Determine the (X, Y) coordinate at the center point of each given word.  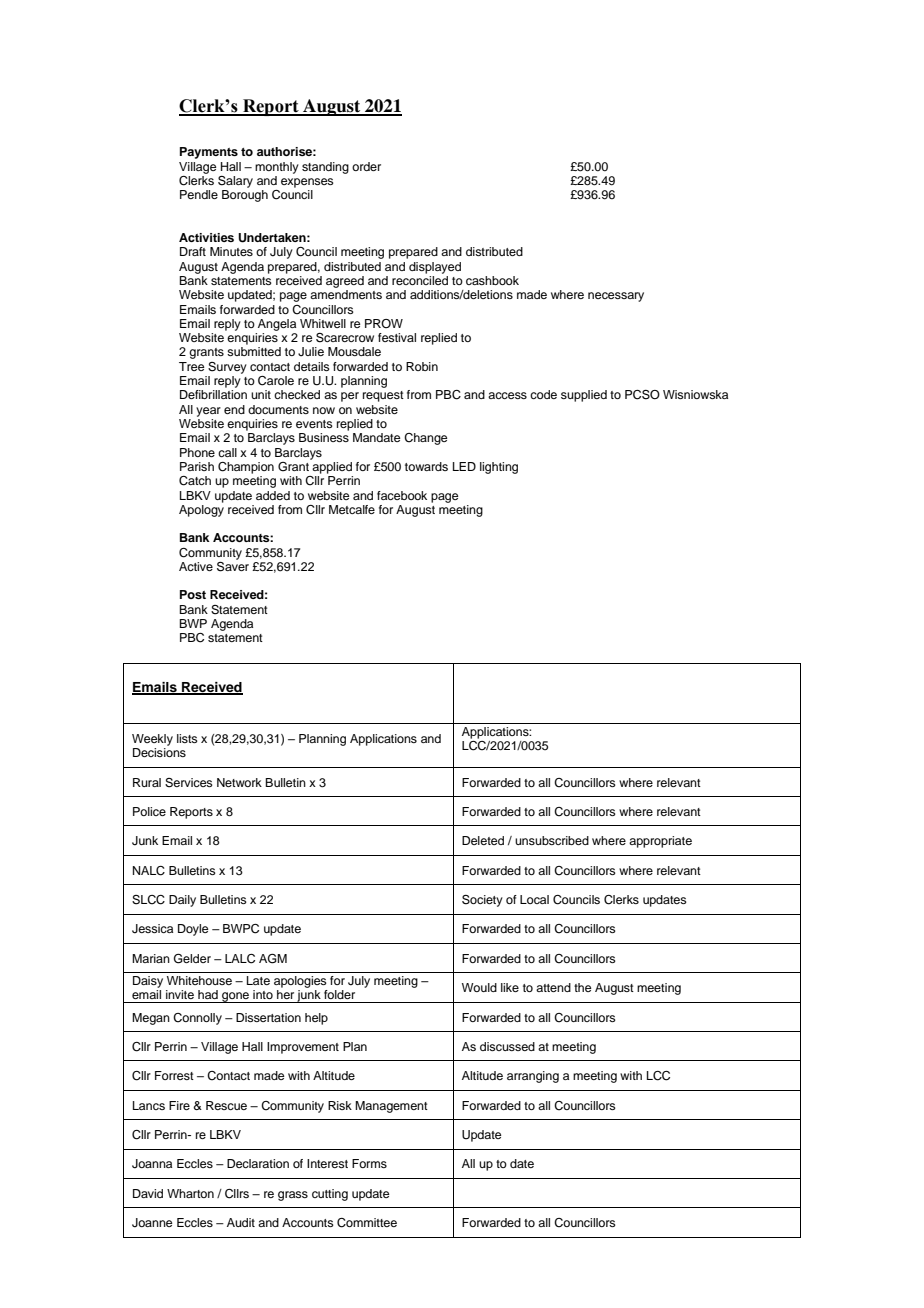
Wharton (190, 1193)
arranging (533, 1077)
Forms (369, 1163)
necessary (616, 297)
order (366, 166)
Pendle (199, 194)
